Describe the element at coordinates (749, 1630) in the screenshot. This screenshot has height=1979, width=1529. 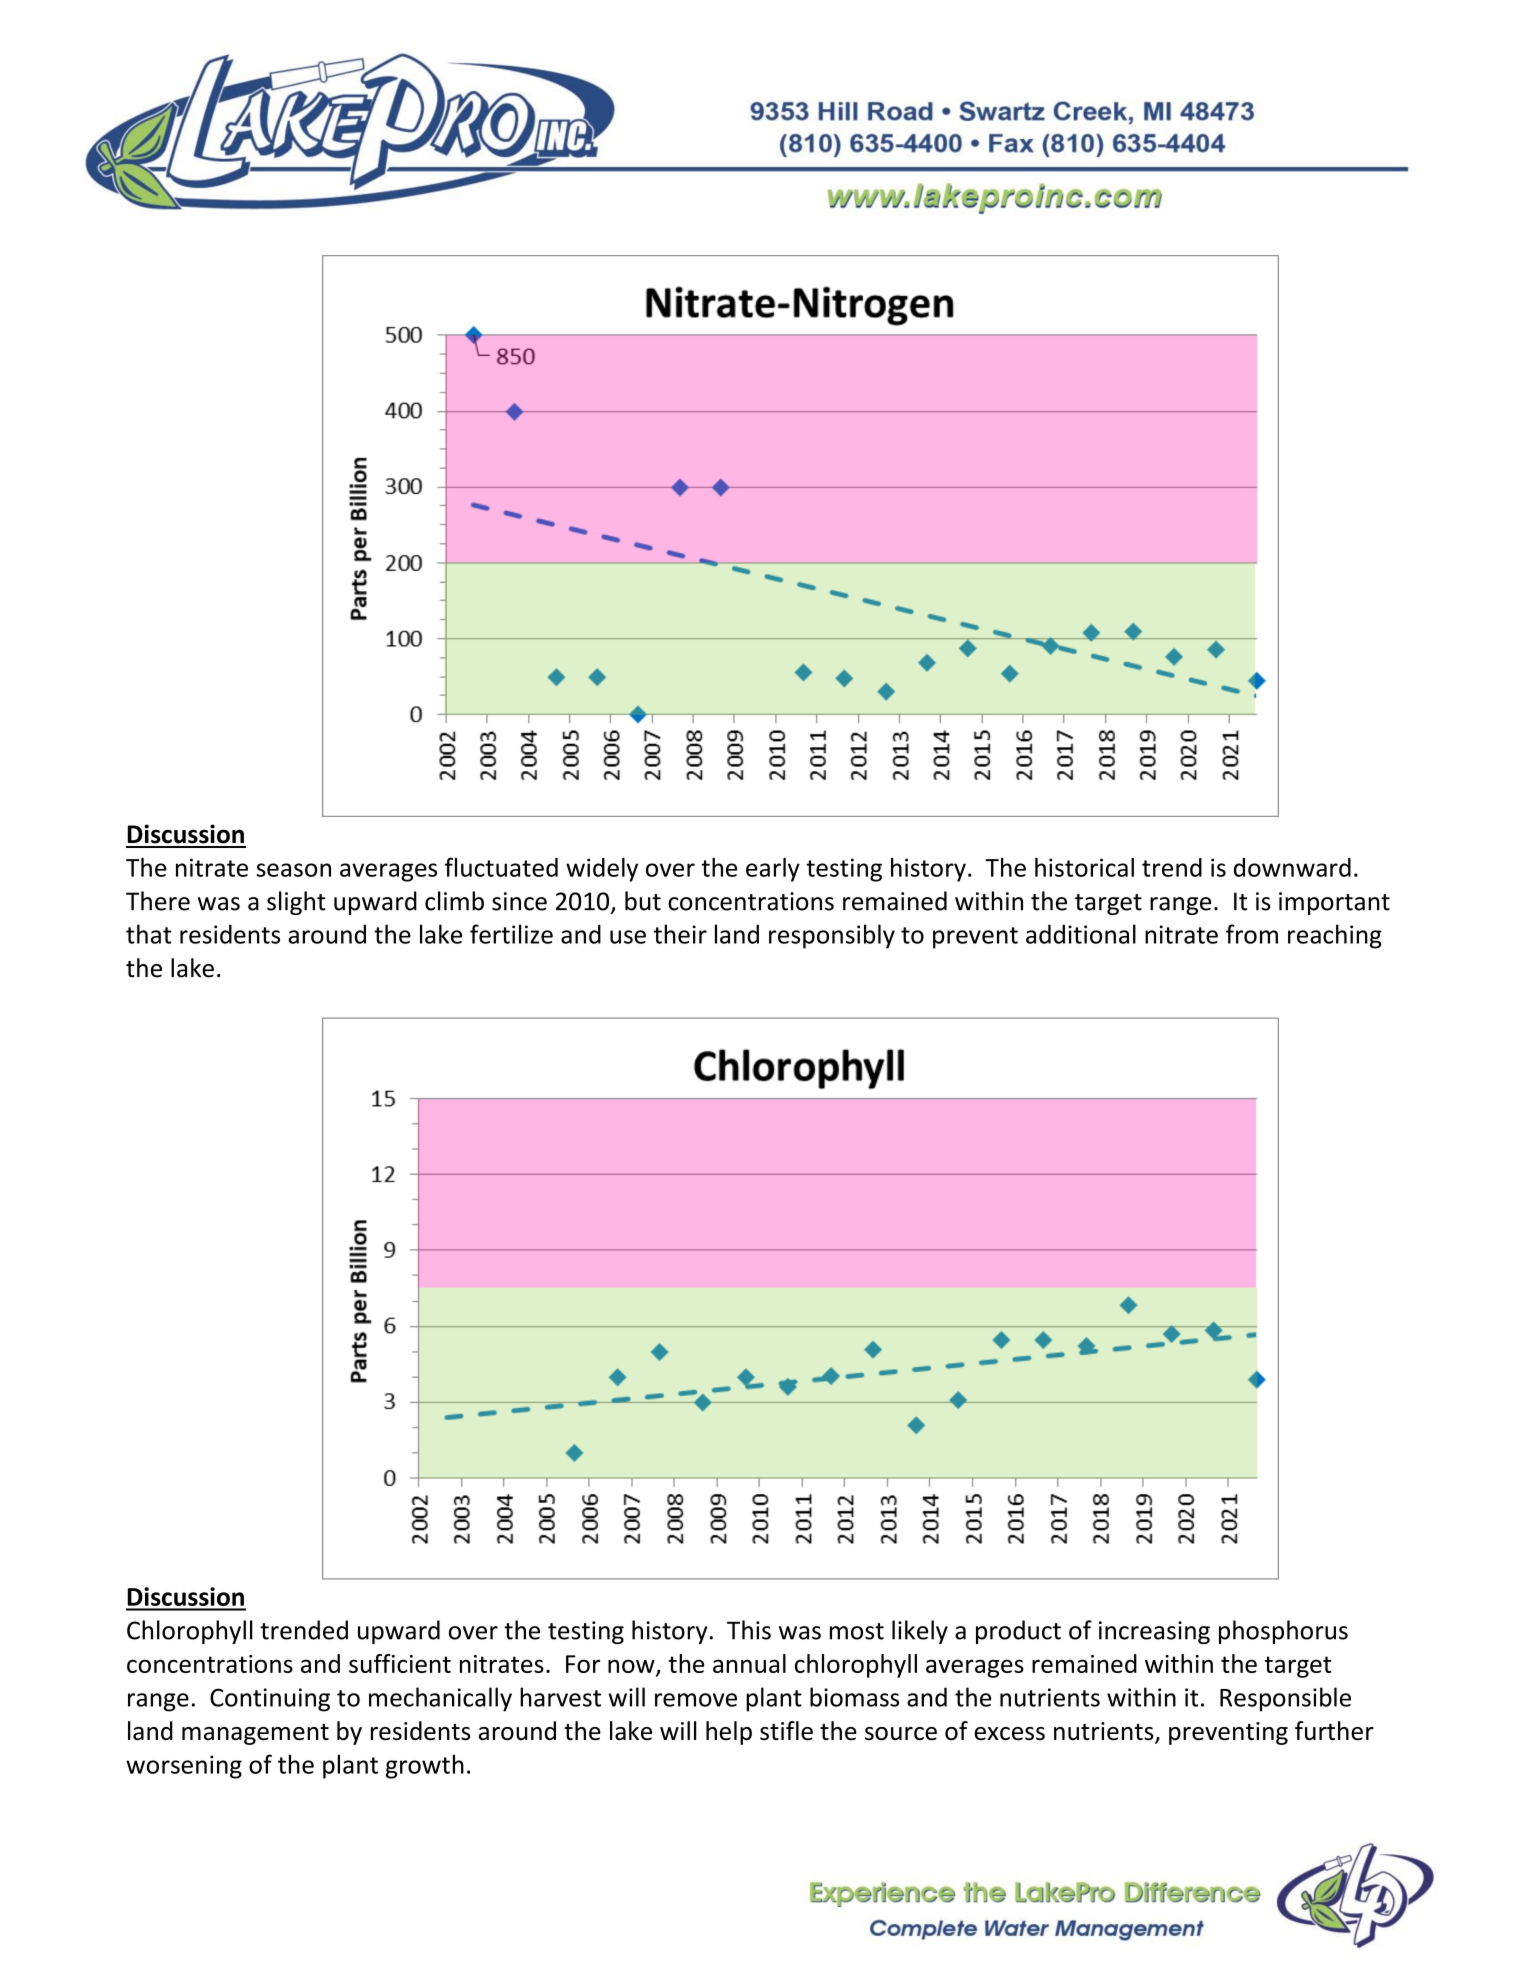
I see `This` at that location.
